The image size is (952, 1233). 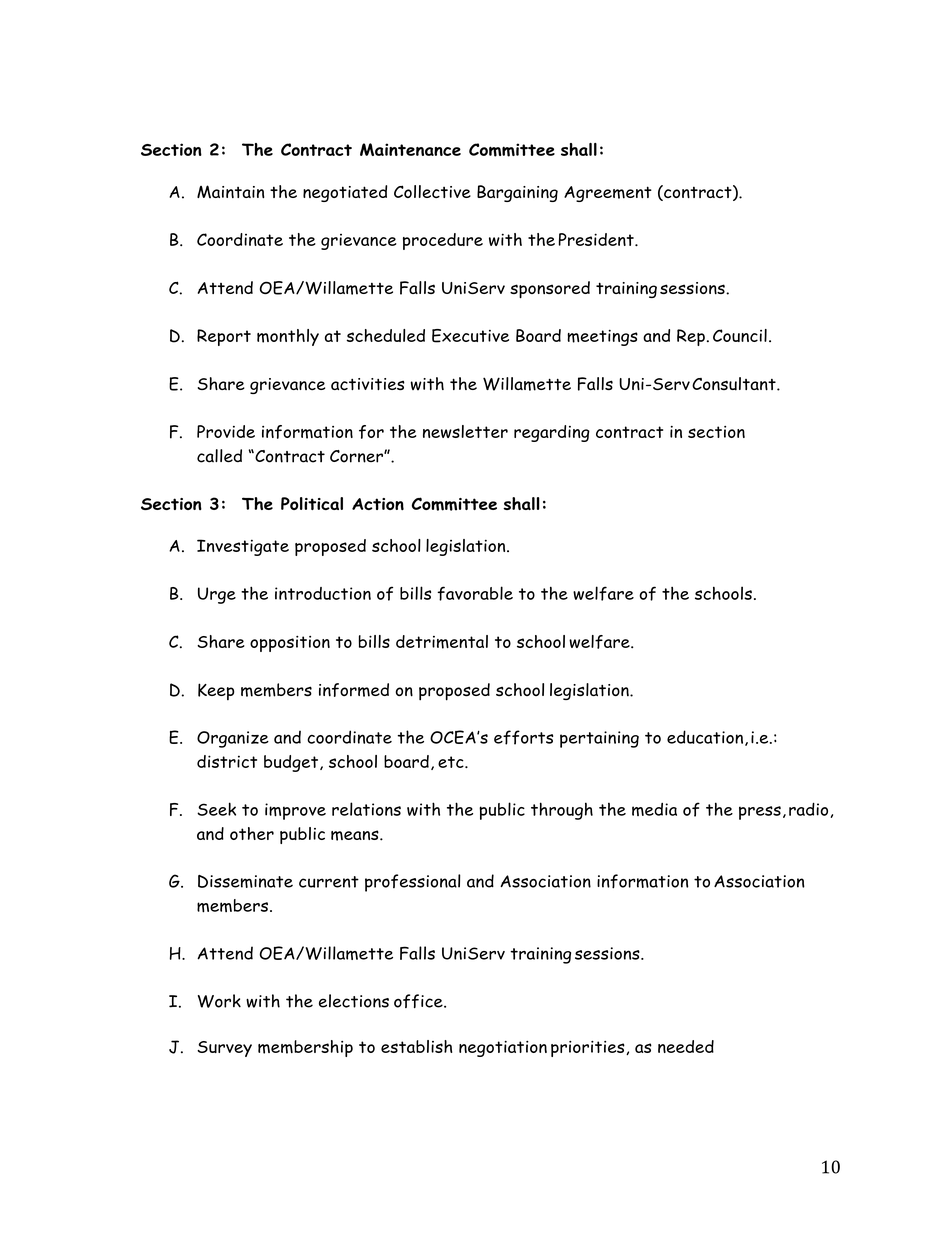 What do you see at coordinates (224, 1049) in the screenshot?
I see `Survey` at bounding box center [224, 1049].
